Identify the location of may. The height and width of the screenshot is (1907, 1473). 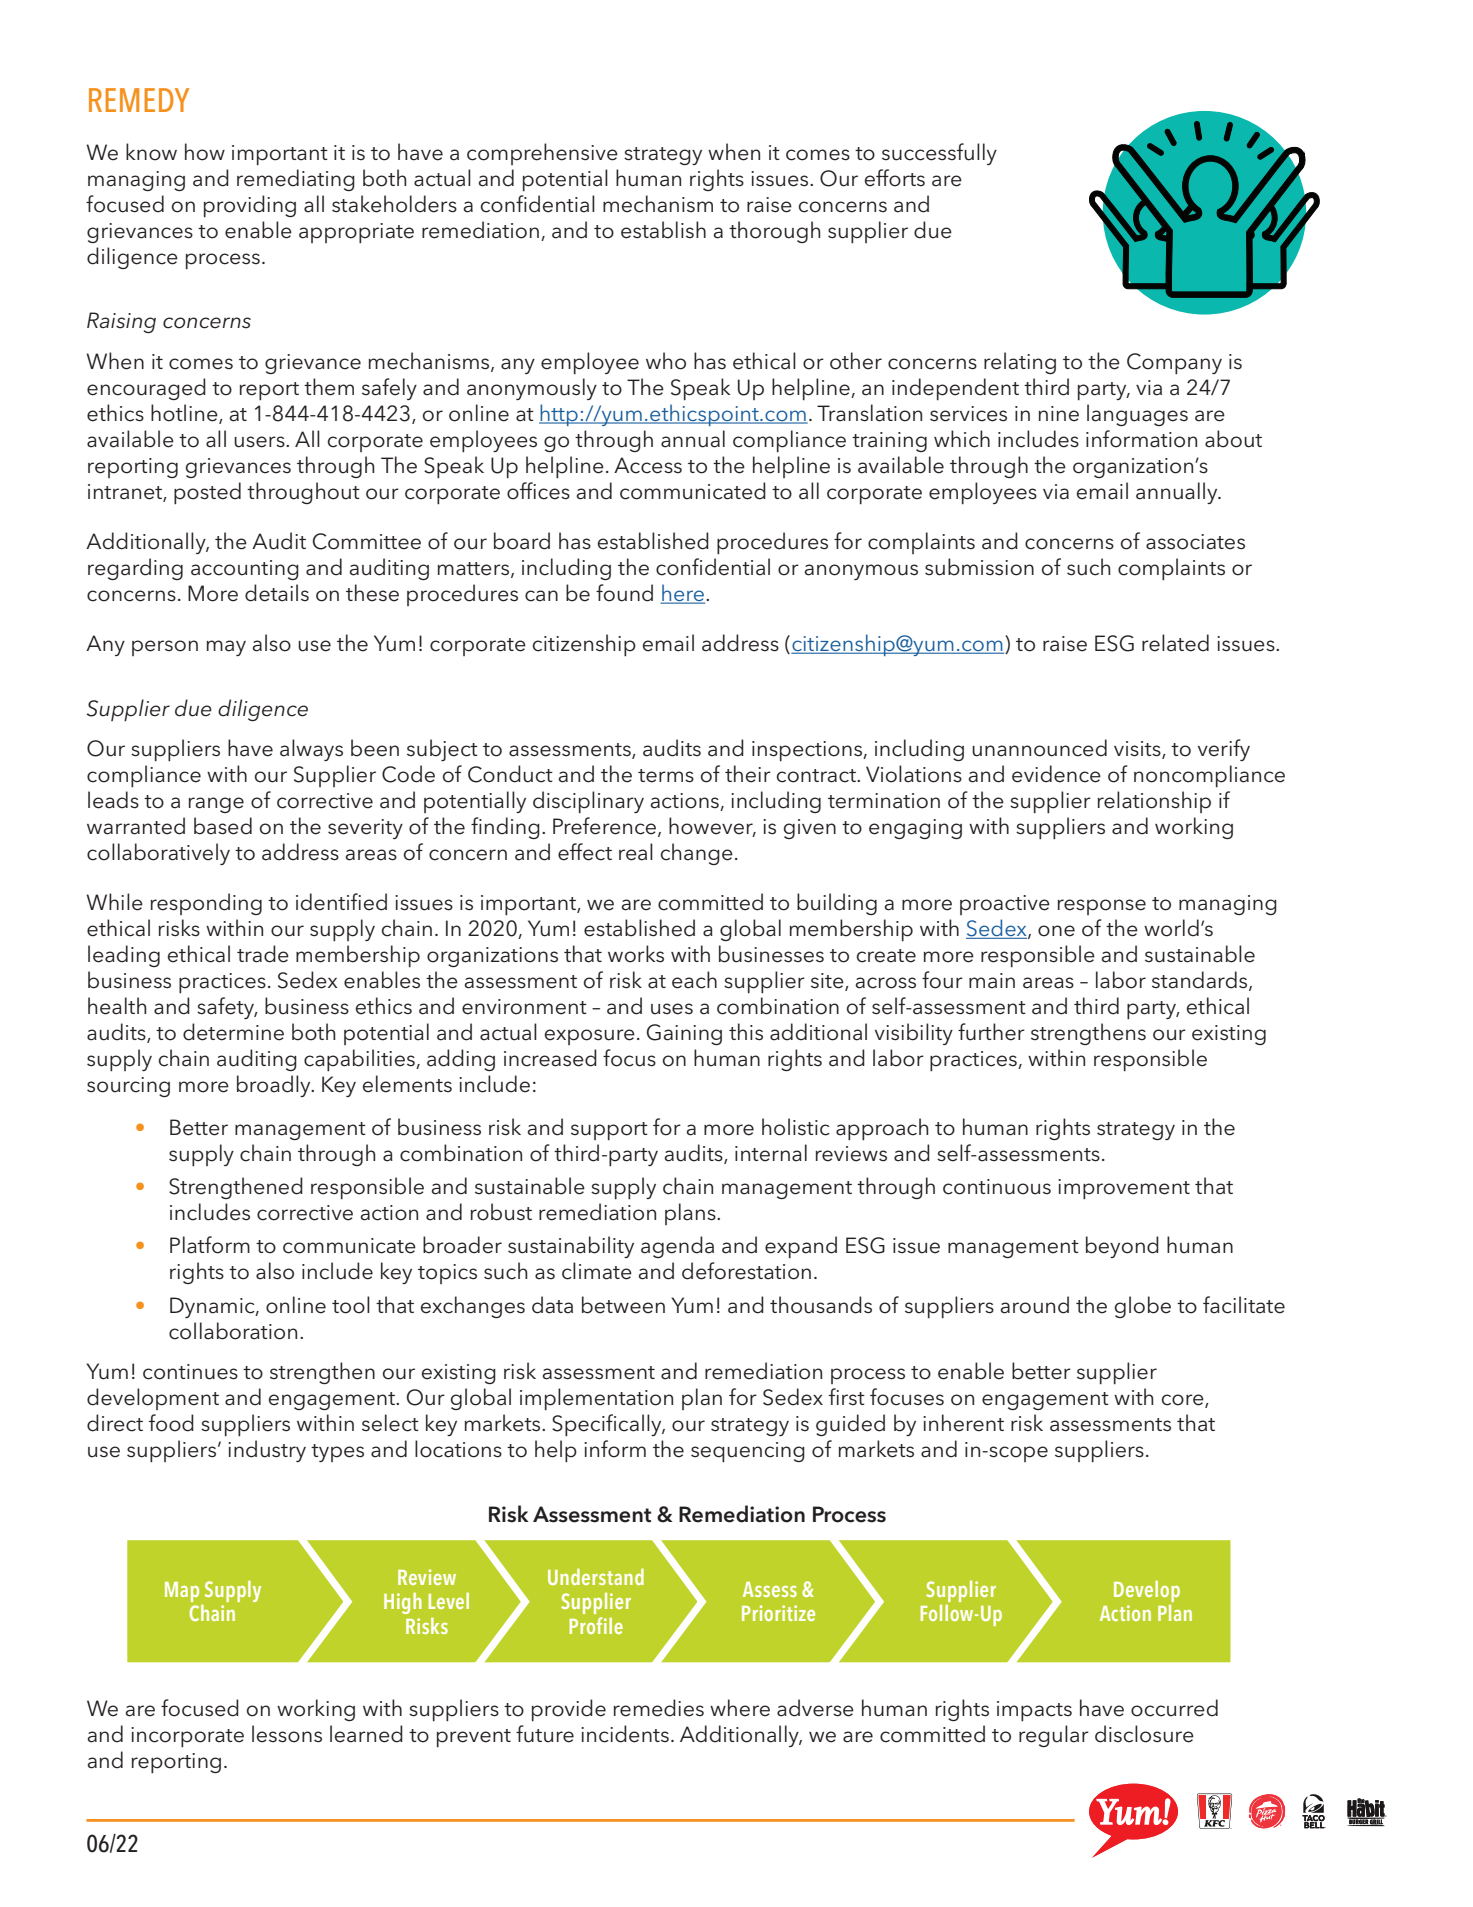
(226, 648).
